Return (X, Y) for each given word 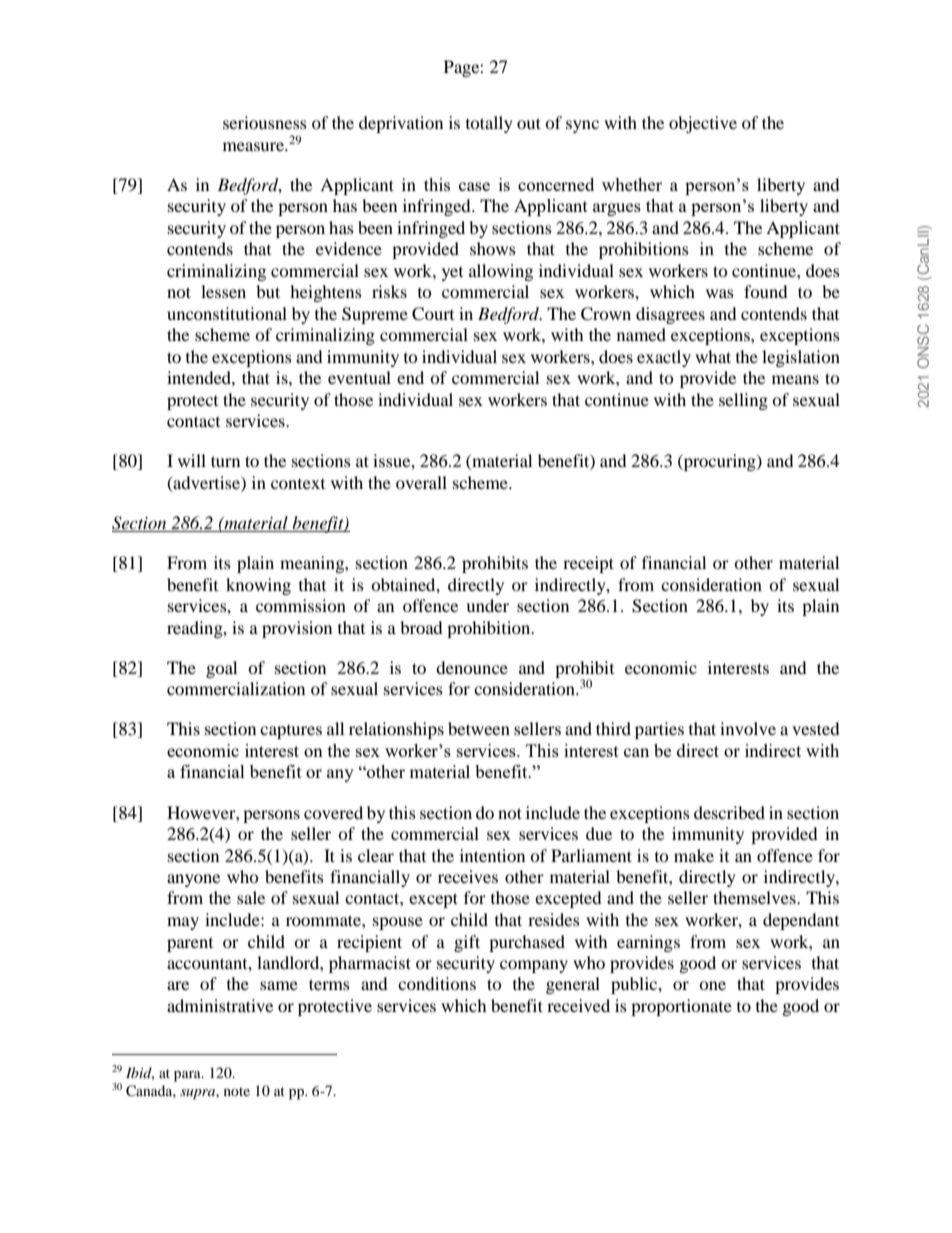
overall (421, 482)
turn (225, 461)
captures (291, 732)
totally (489, 124)
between (479, 728)
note (237, 1091)
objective (703, 124)
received (578, 1005)
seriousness (265, 122)
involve (748, 728)
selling (743, 401)
